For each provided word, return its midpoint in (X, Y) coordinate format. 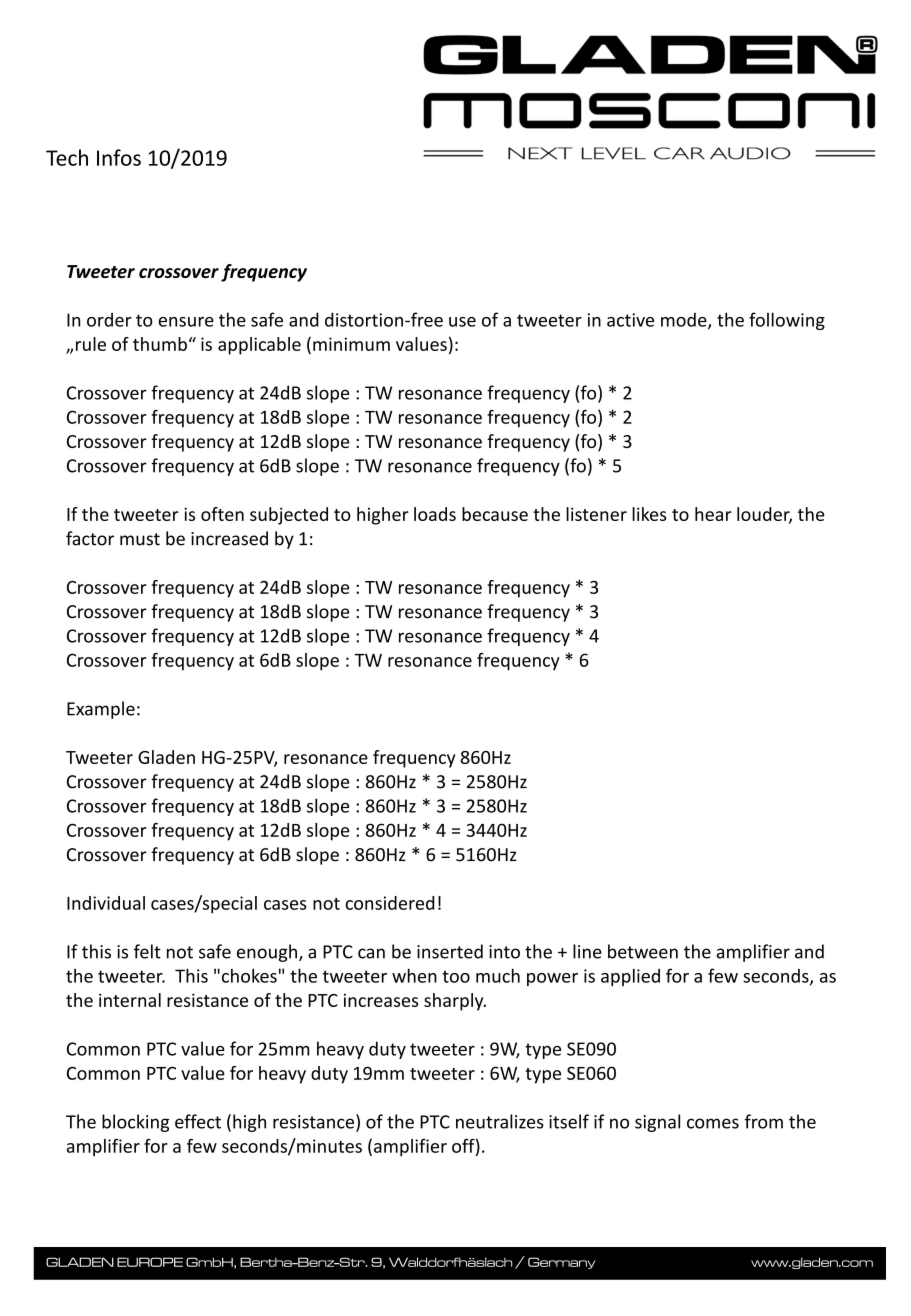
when (414, 975)
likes (649, 514)
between (643, 951)
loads (435, 514)
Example (101, 710)
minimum (351, 344)
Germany (562, 1263)
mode (685, 320)
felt (147, 951)
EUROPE (150, 1262)
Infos (119, 157)
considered (390, 903)
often (222, 514)
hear (713, 514)
